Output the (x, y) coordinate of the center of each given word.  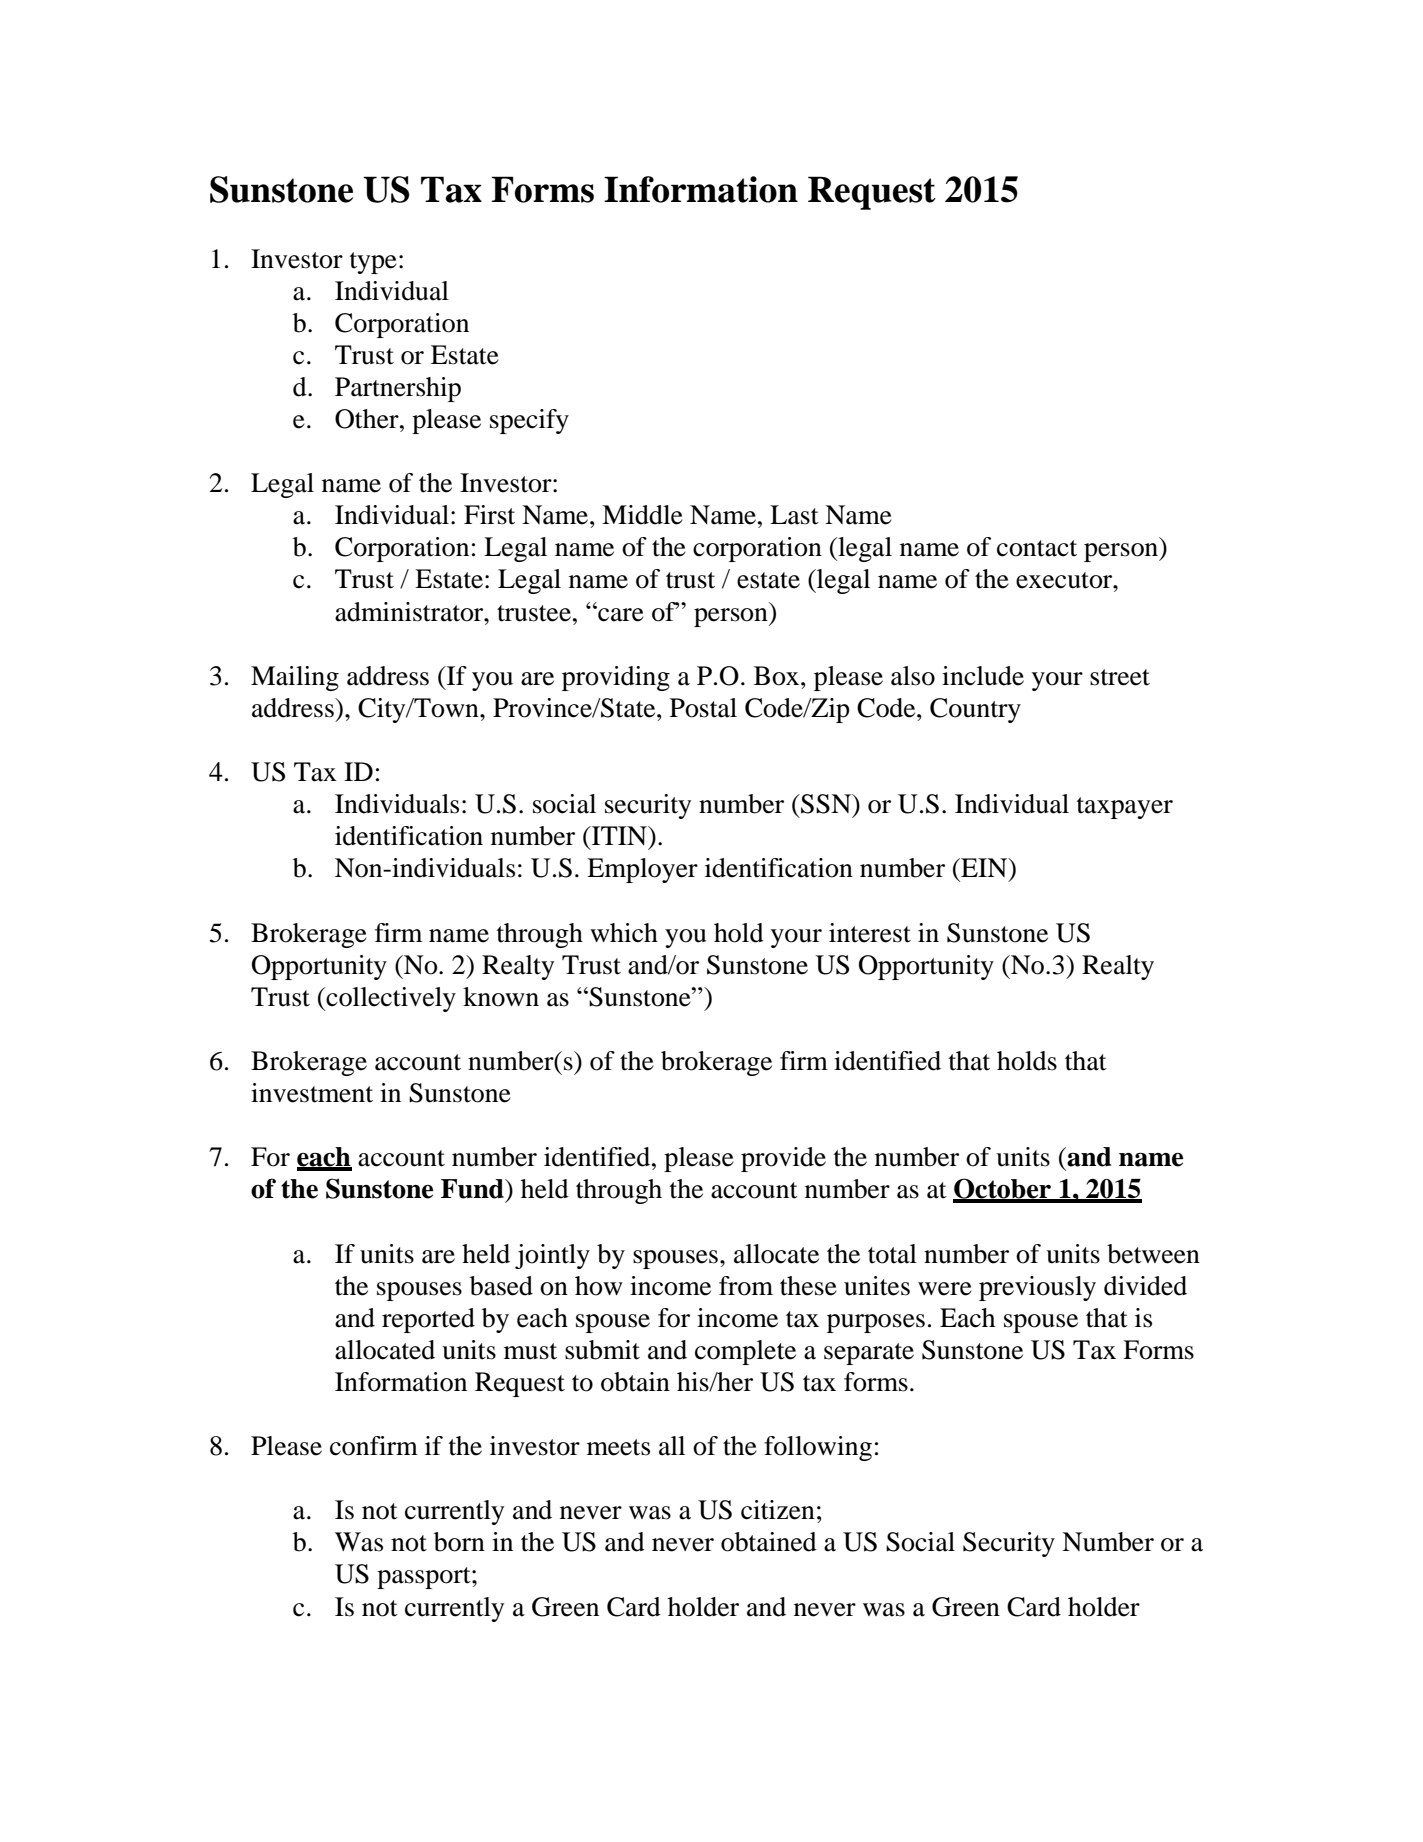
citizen (778, 1510)
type (373, 263)
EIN (984, 867)
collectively (391, 999)
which (624, 933)
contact (1037, 548)
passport (425, 1578)
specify (529, 421)
